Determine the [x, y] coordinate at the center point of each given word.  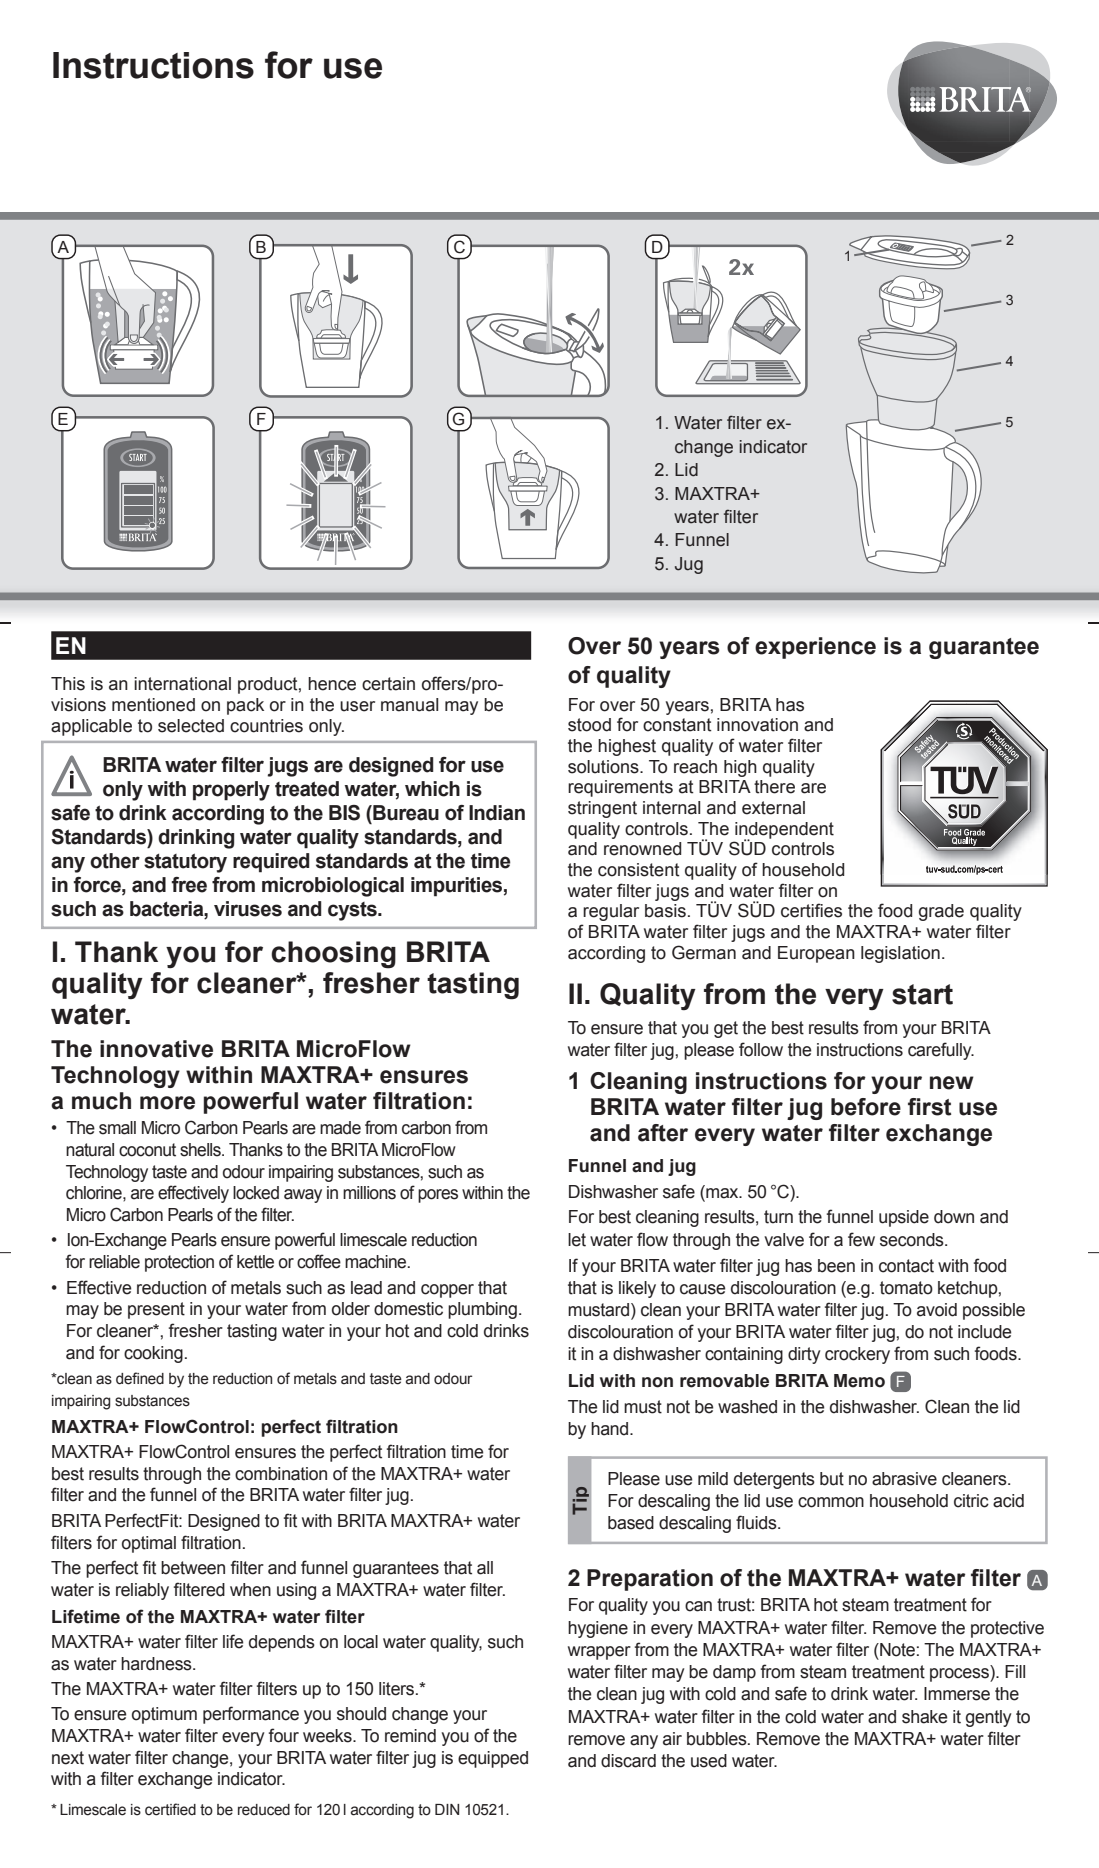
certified [170, 1809]
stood [589, 725]
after [663, 1133]
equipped [493, 1759]
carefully [941, 1051]
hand [611, 1429]
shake [924, 1717]
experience [815, 648]
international [182, 684]
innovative [156, 1049]
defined [140, 1378]
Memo [859, 1381]
